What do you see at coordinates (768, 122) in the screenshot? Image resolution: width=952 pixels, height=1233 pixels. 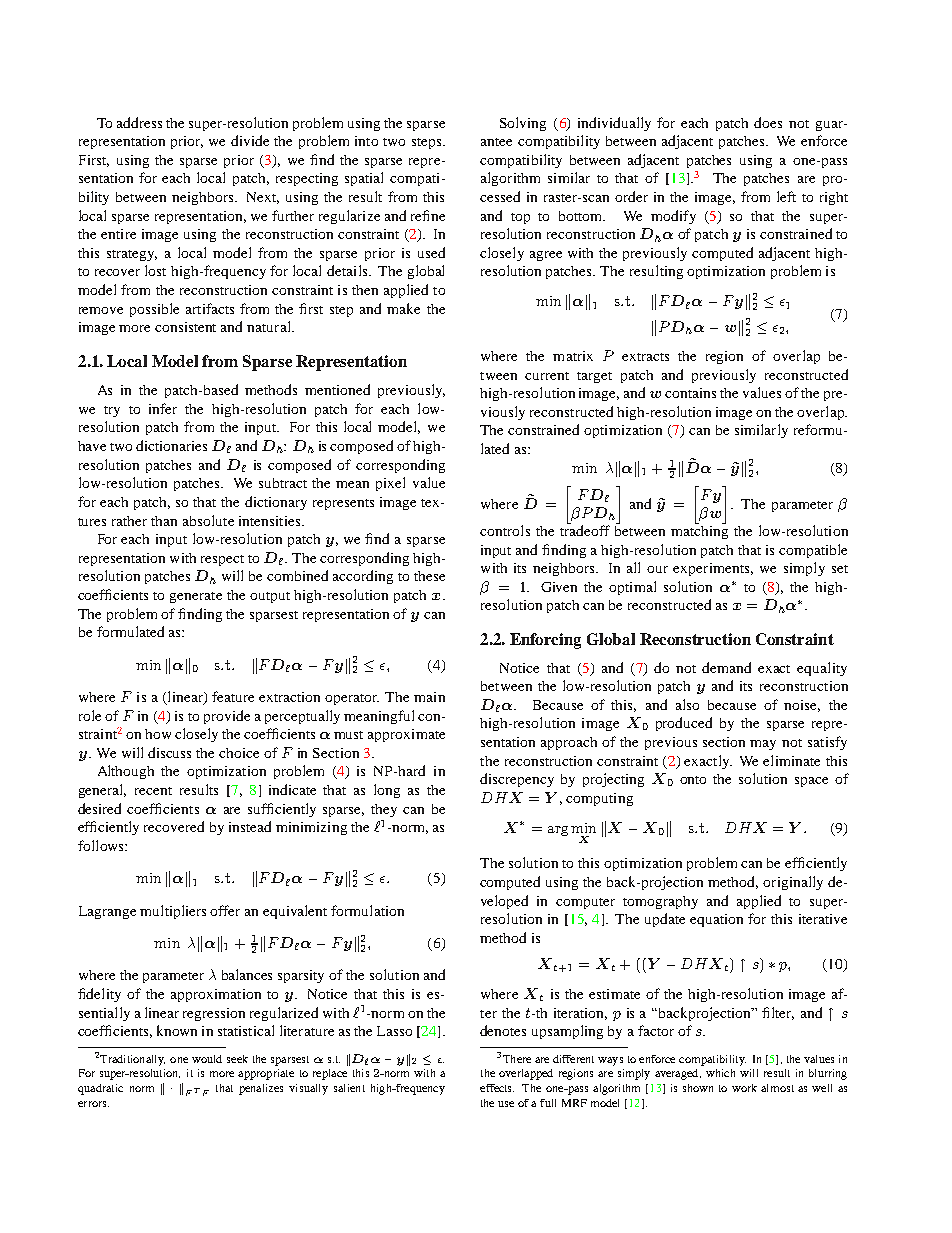 I see `does` at bounding box center [768, 122].
